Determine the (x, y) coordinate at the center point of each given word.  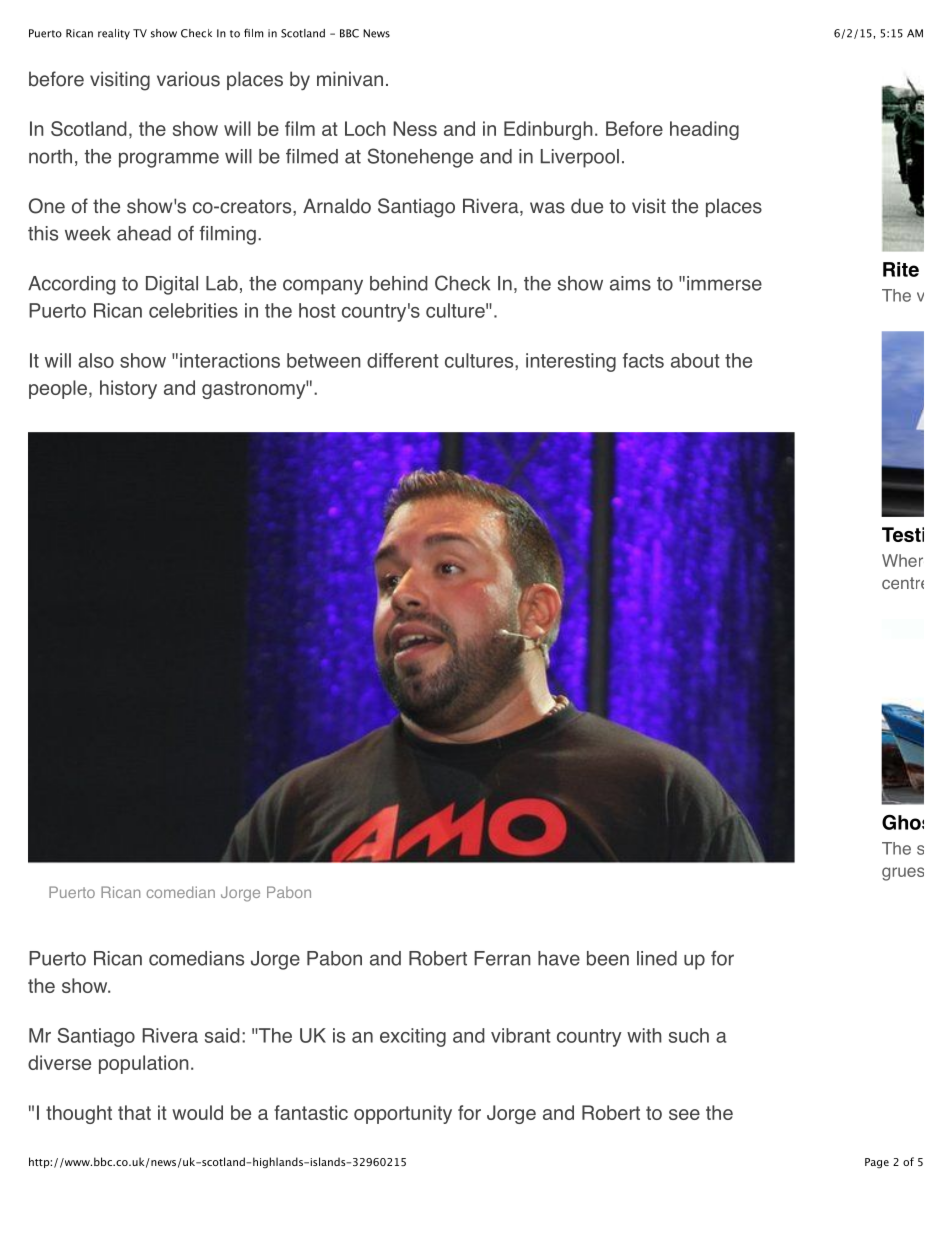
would (197, 1112)
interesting (571, 362)
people (58, 389)
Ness (415, 128)
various (188, 79)
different (403, 360)
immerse (724, 283)
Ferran (502, 958)
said (222, 1035)
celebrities (193, 310)
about (695, 360)
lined (657, 958)
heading (704, 130)
